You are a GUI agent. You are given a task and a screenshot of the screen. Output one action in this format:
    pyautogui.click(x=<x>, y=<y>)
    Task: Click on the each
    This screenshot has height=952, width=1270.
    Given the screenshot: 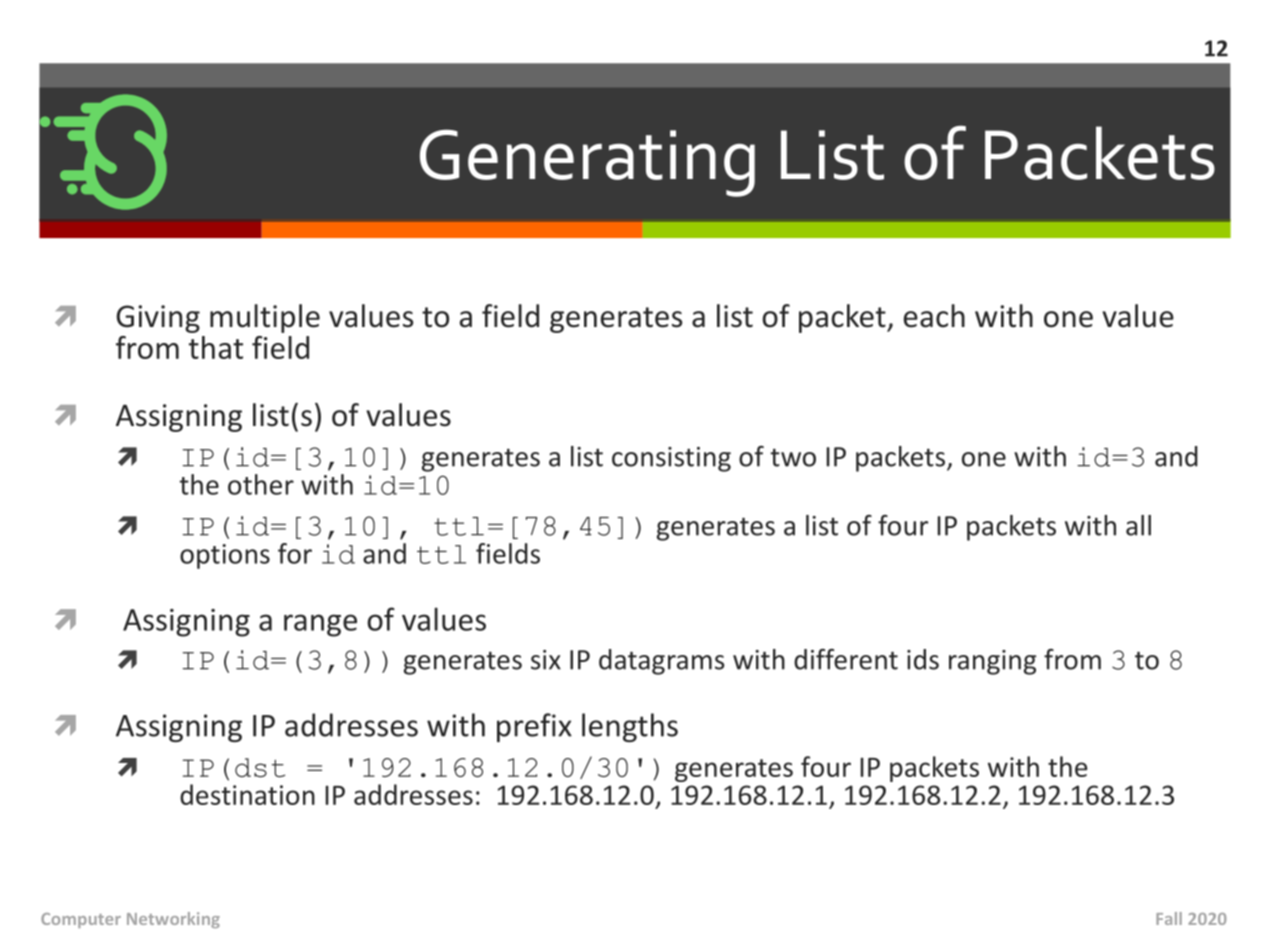 What is the action you would take?
    pyautogui.click(x=934, y=316)
